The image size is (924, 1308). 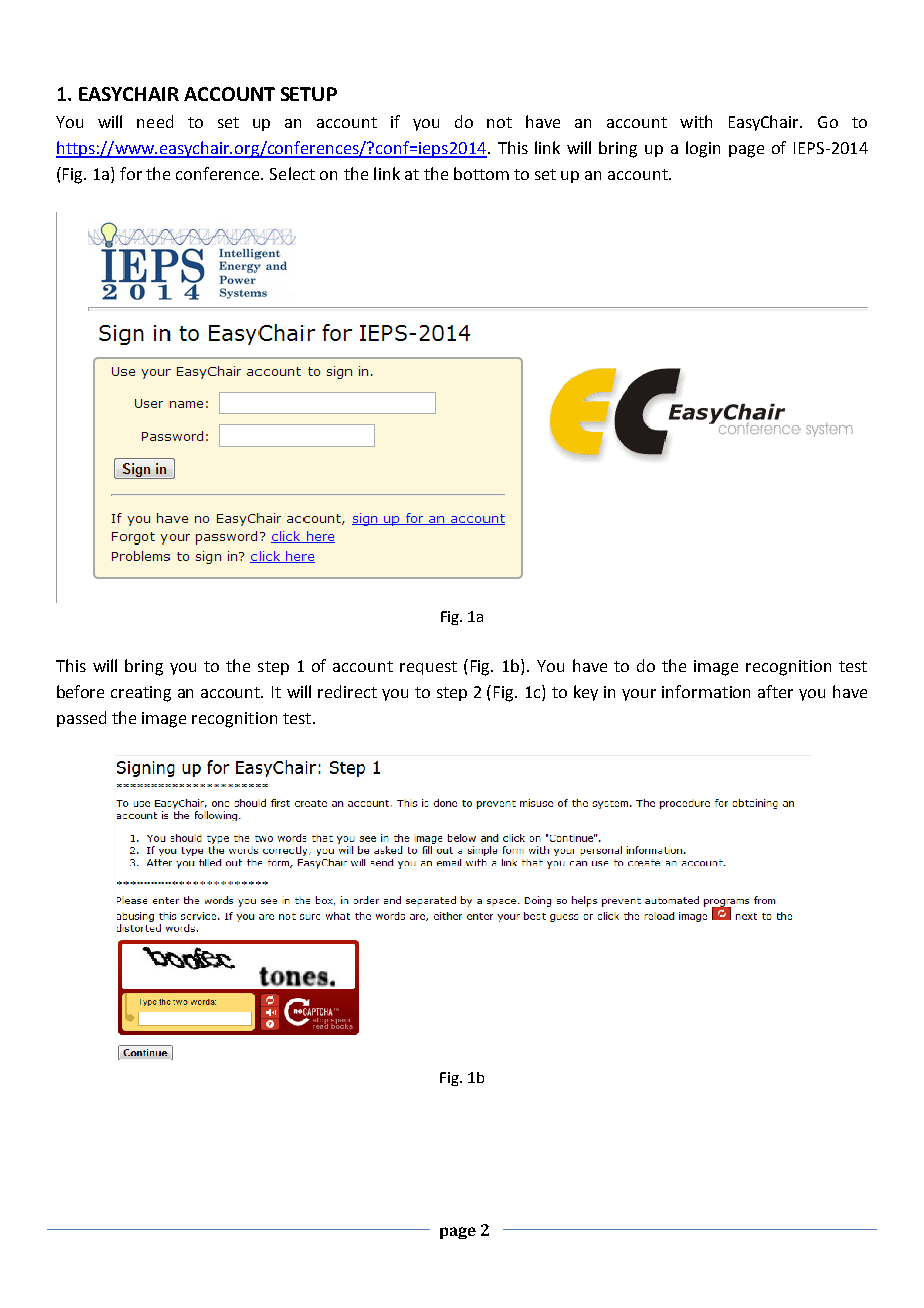 I want to click on not, so click(x=499, y=122).
